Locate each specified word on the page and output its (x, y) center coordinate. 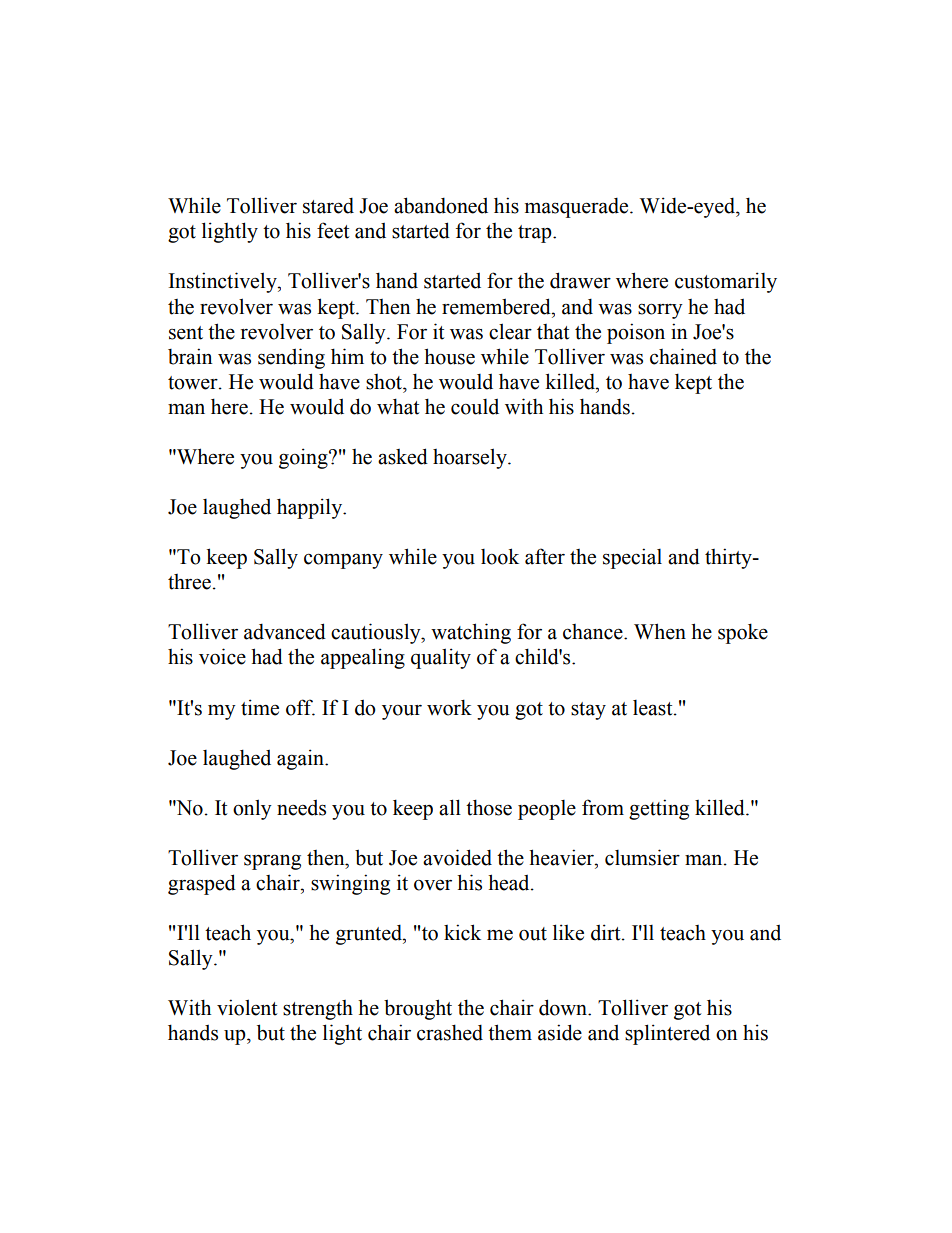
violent (247, 1007)
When (660, 631)
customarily (726, 282)
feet (333, 230)
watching (471, 633)
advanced (285, 631)
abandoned (441, 205)
